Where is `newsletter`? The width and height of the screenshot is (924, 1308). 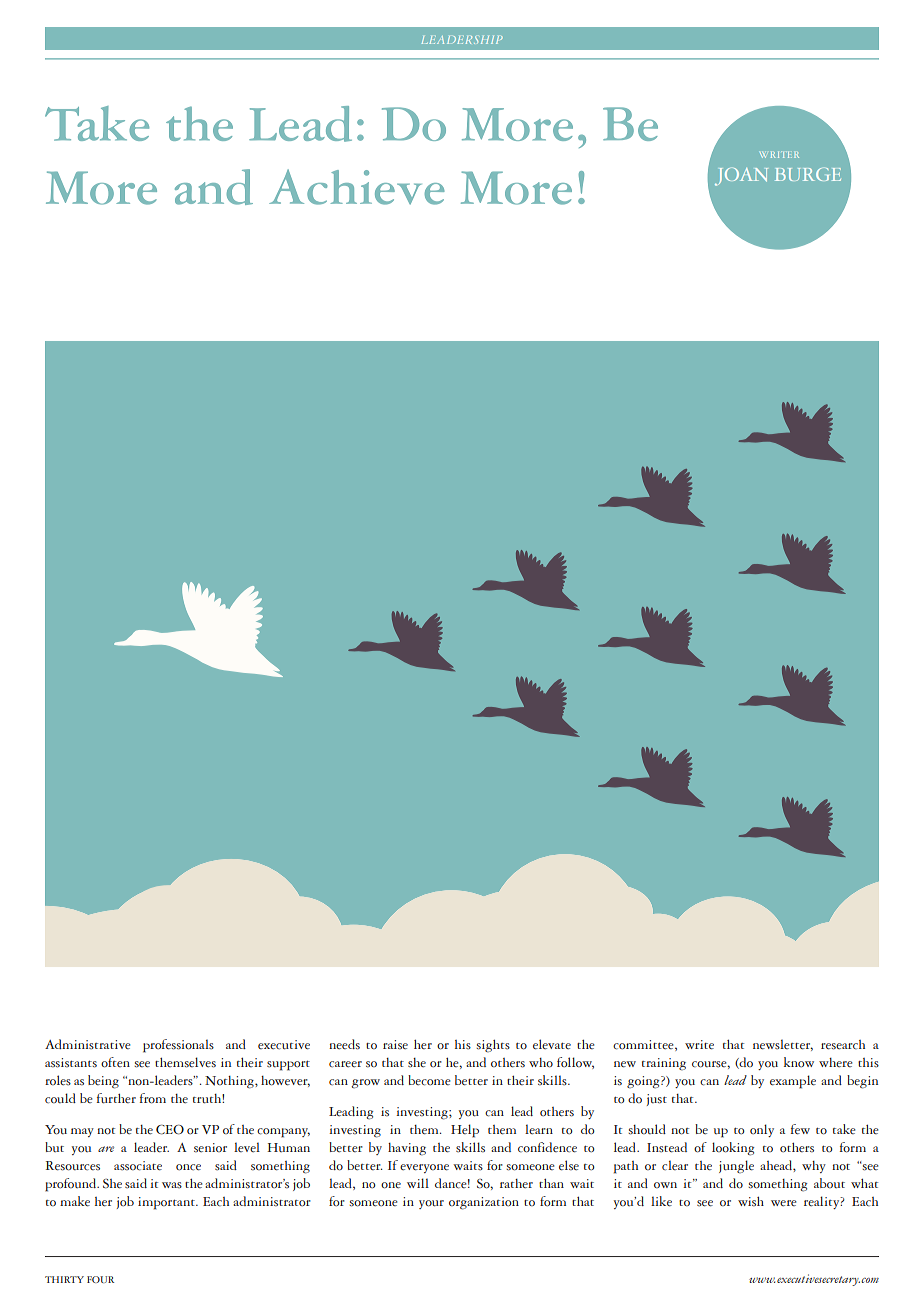
newsletter is located at coordinates (783, 1045).
